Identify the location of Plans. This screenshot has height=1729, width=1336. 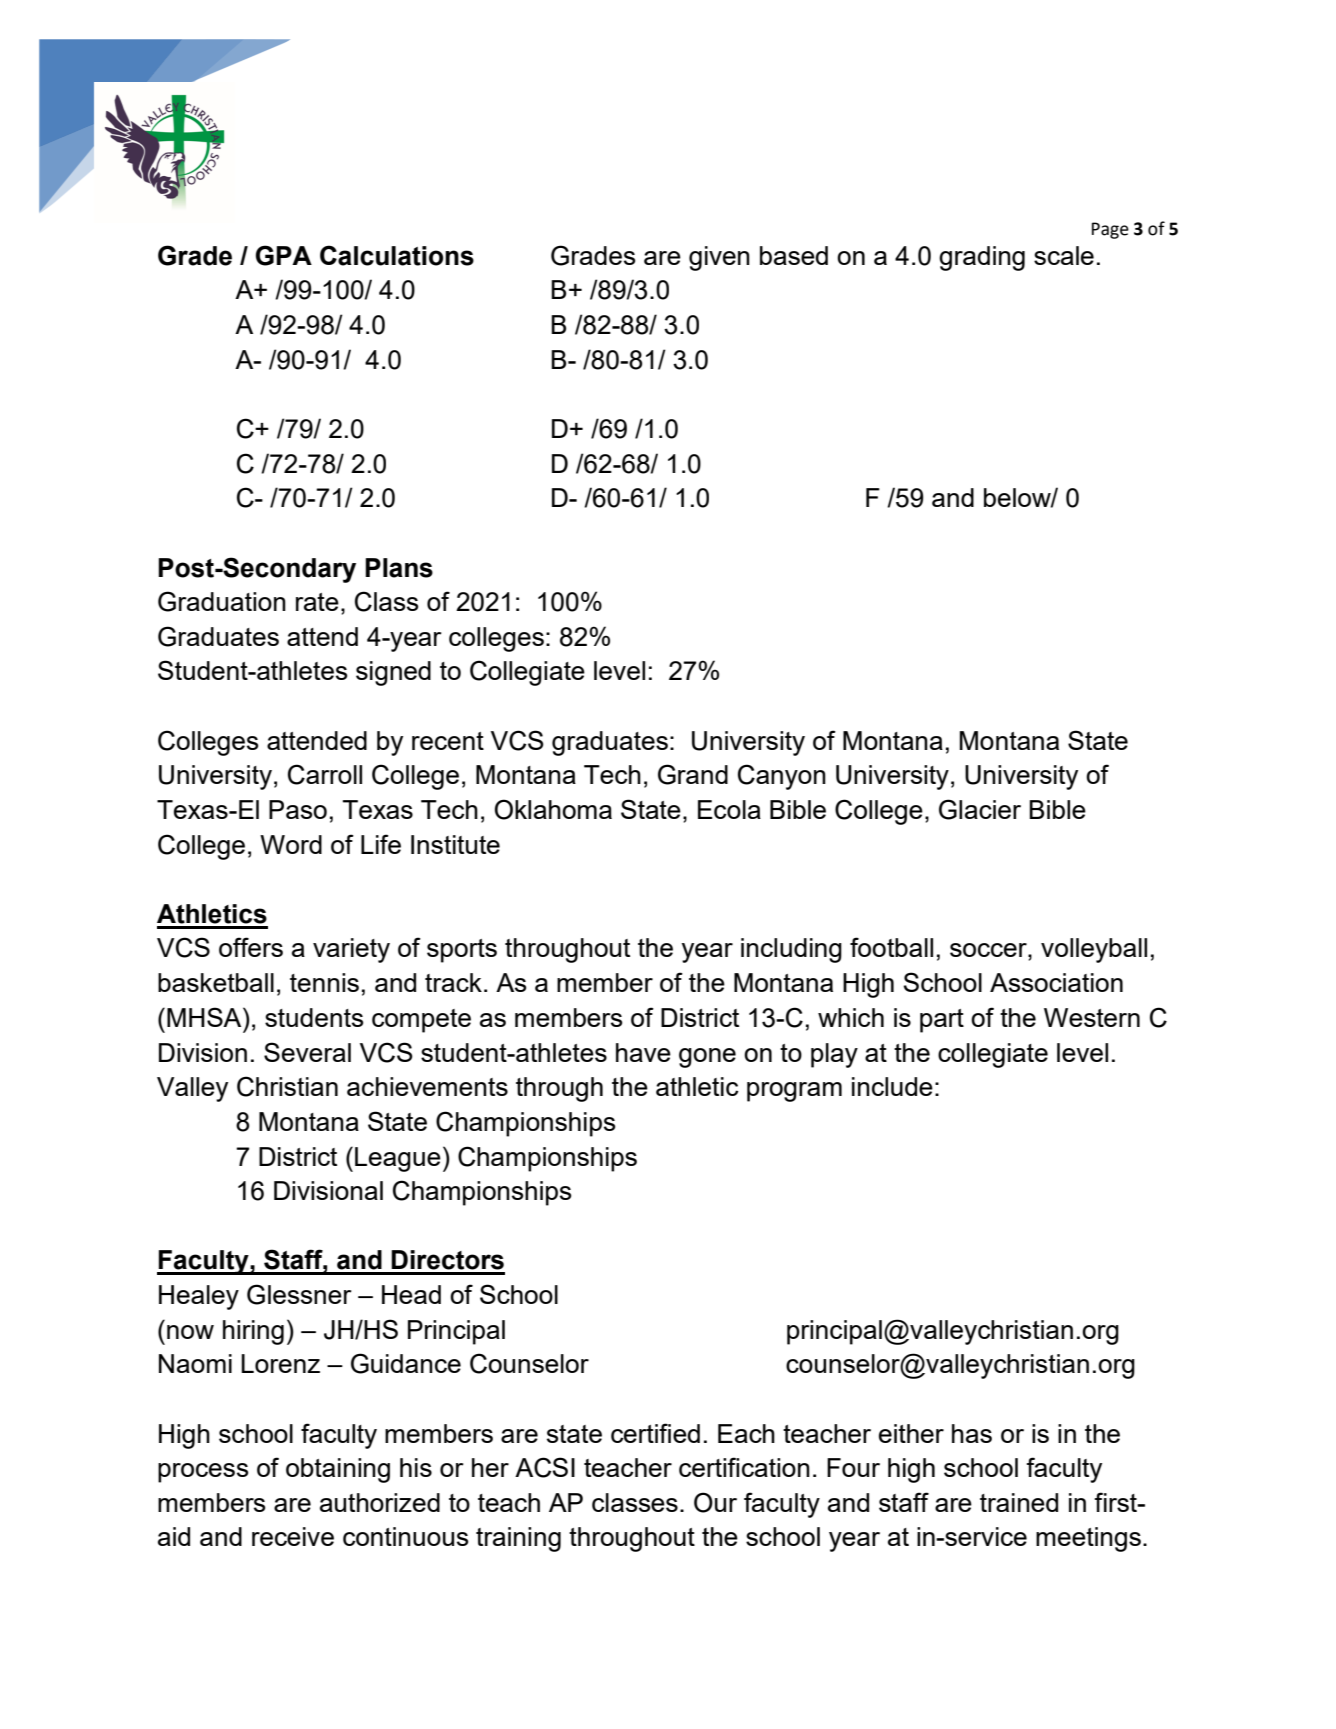
(399, 568).
